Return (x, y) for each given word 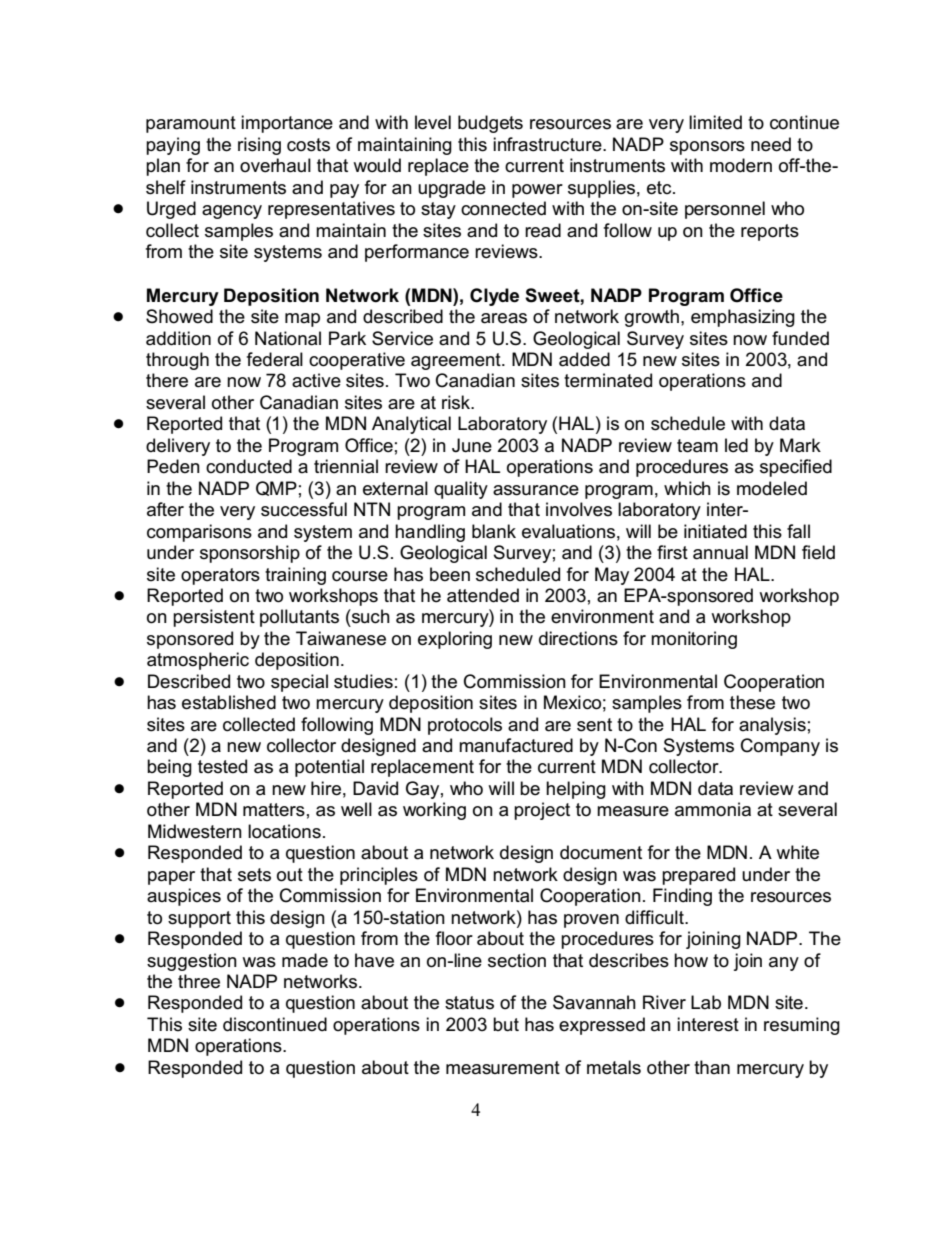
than (712, 1067)
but (506, 1024)
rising (259, 146)
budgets (490, 124)
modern (741, 165)
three (199, 981)
